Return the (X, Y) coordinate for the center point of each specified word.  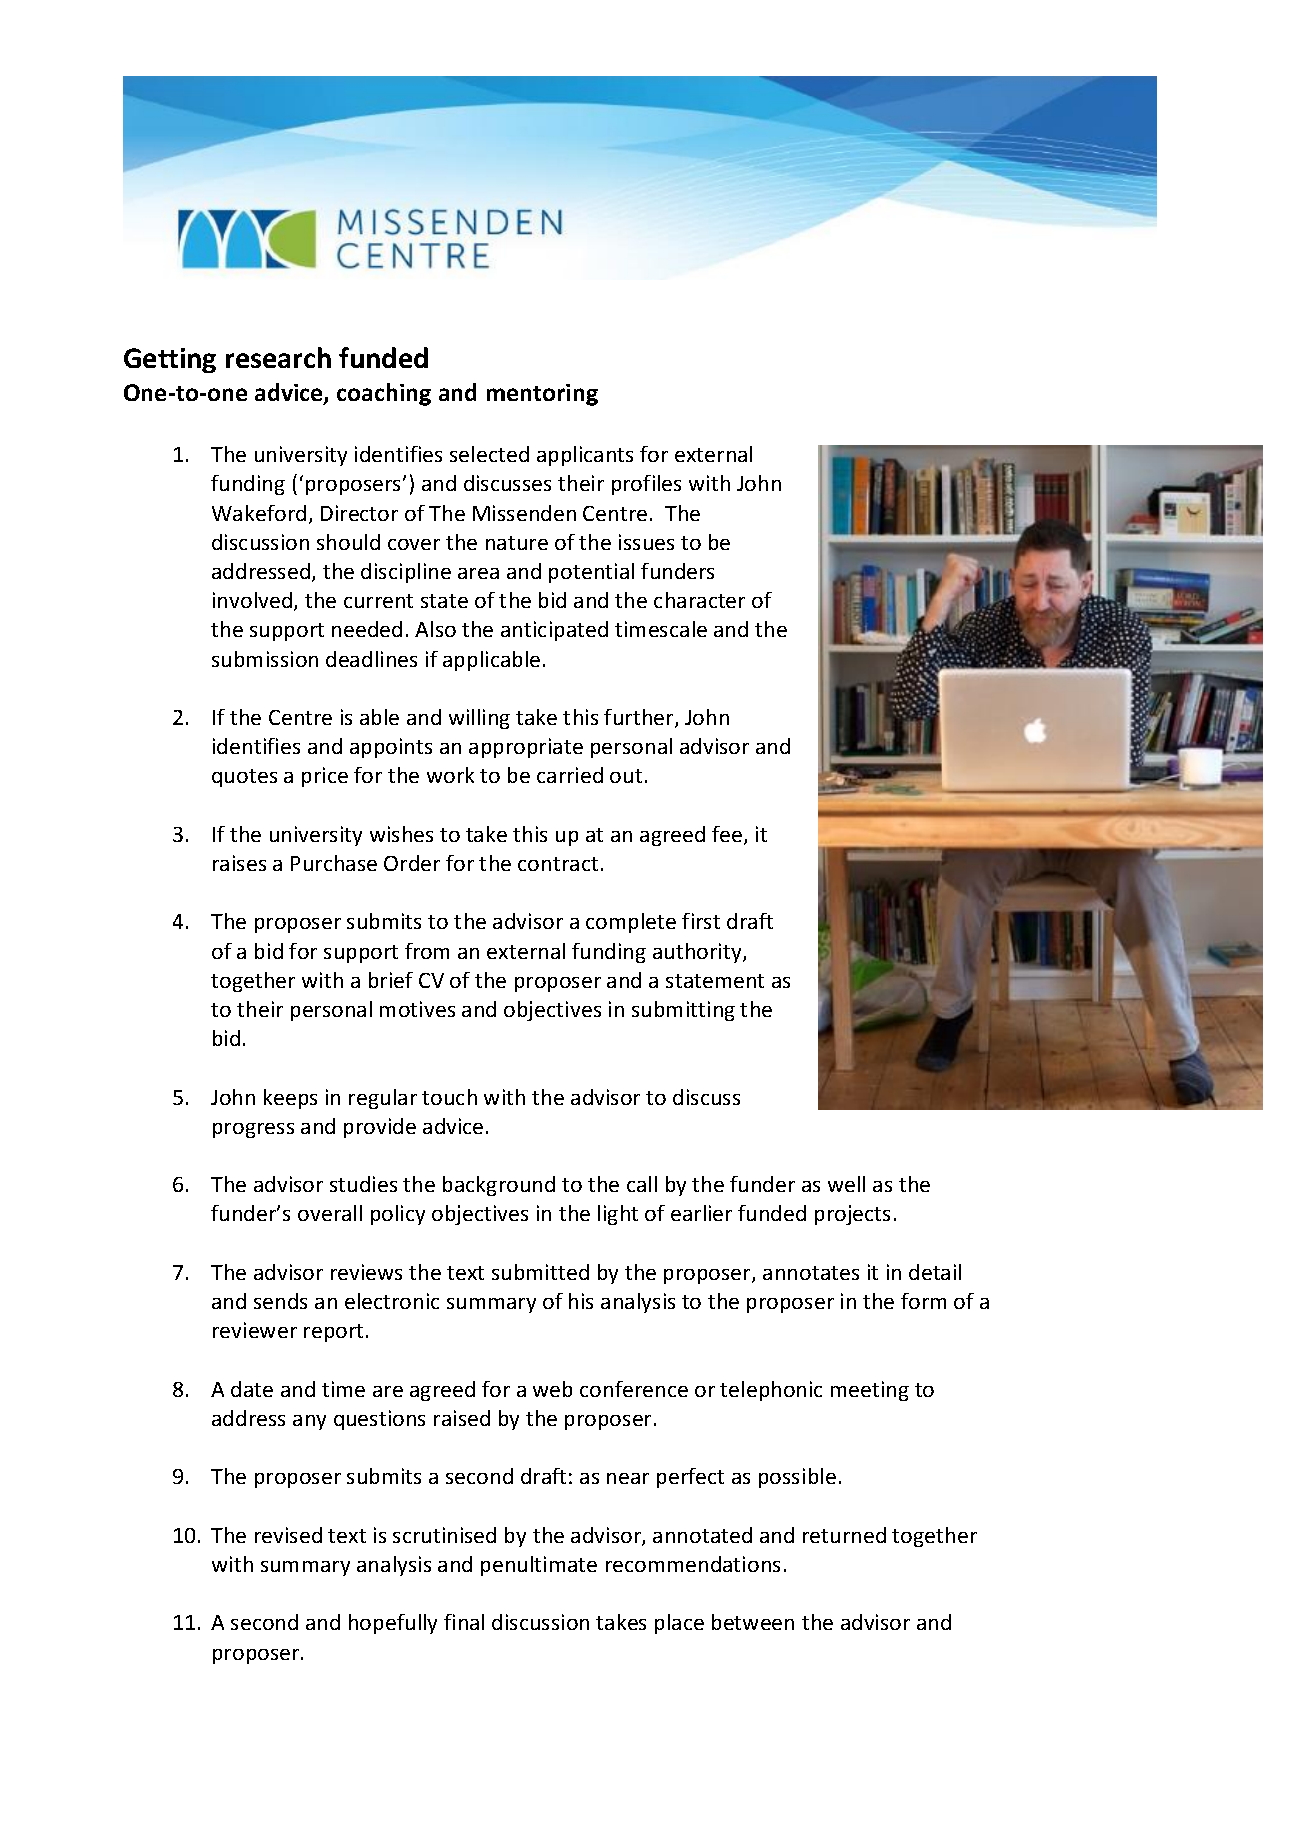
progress (253, 1130)
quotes (244, 778)
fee (727, 834)
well (846, 1184)
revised (288, 1535)
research (278, 357)
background (499, 1186)
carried (570, 775)
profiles (646, 485)
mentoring (542, 395)
